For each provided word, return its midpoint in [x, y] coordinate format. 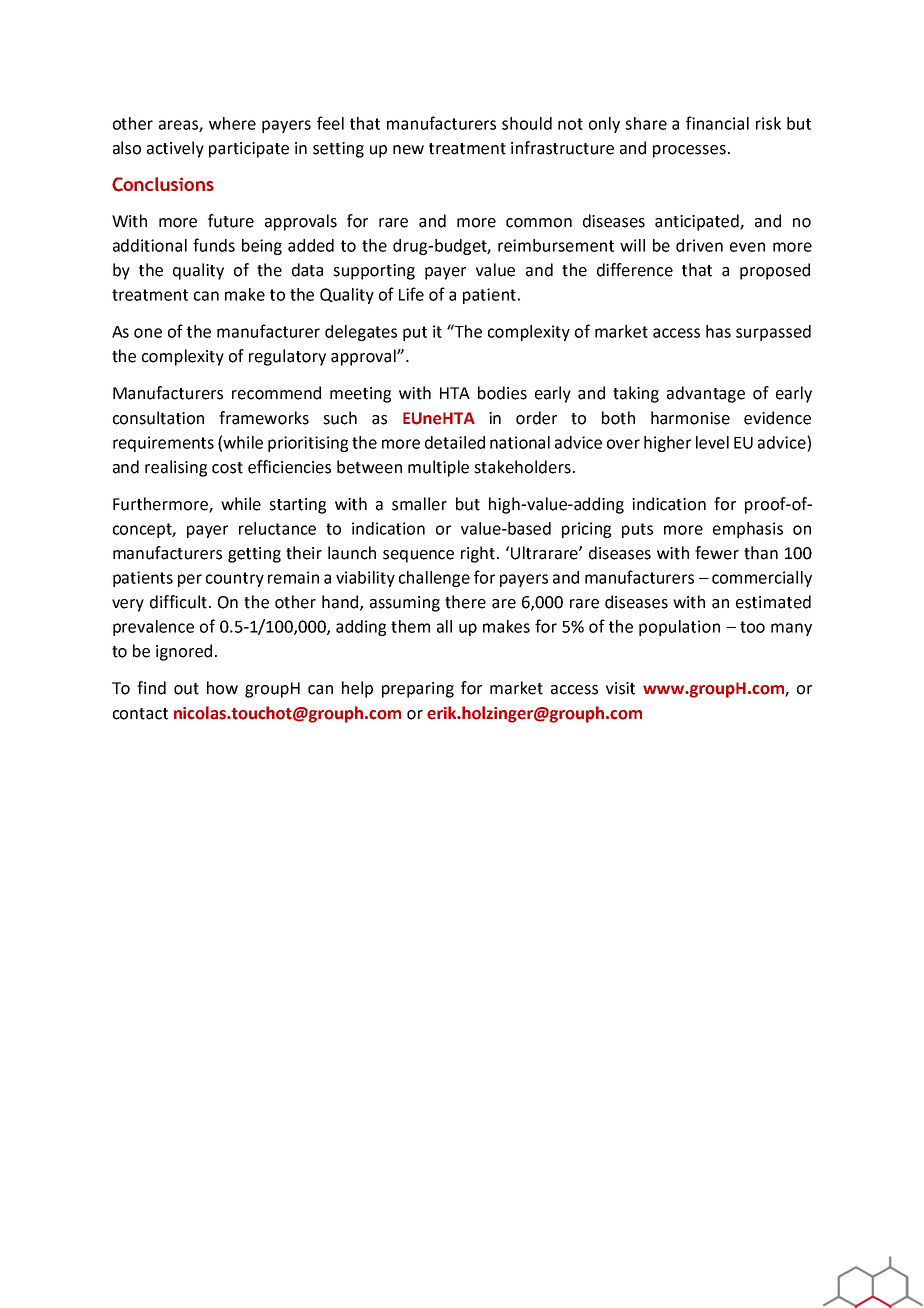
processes [689, 151]
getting [254, 555]
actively [175, 149]
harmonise [690, 418]
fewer [717, 553]
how [222, 688]
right [479, 554]
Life [411, 294]
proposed [775, 271]
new [408, 150]
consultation [158, 418]
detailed [455, 442]
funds [214, 245]
